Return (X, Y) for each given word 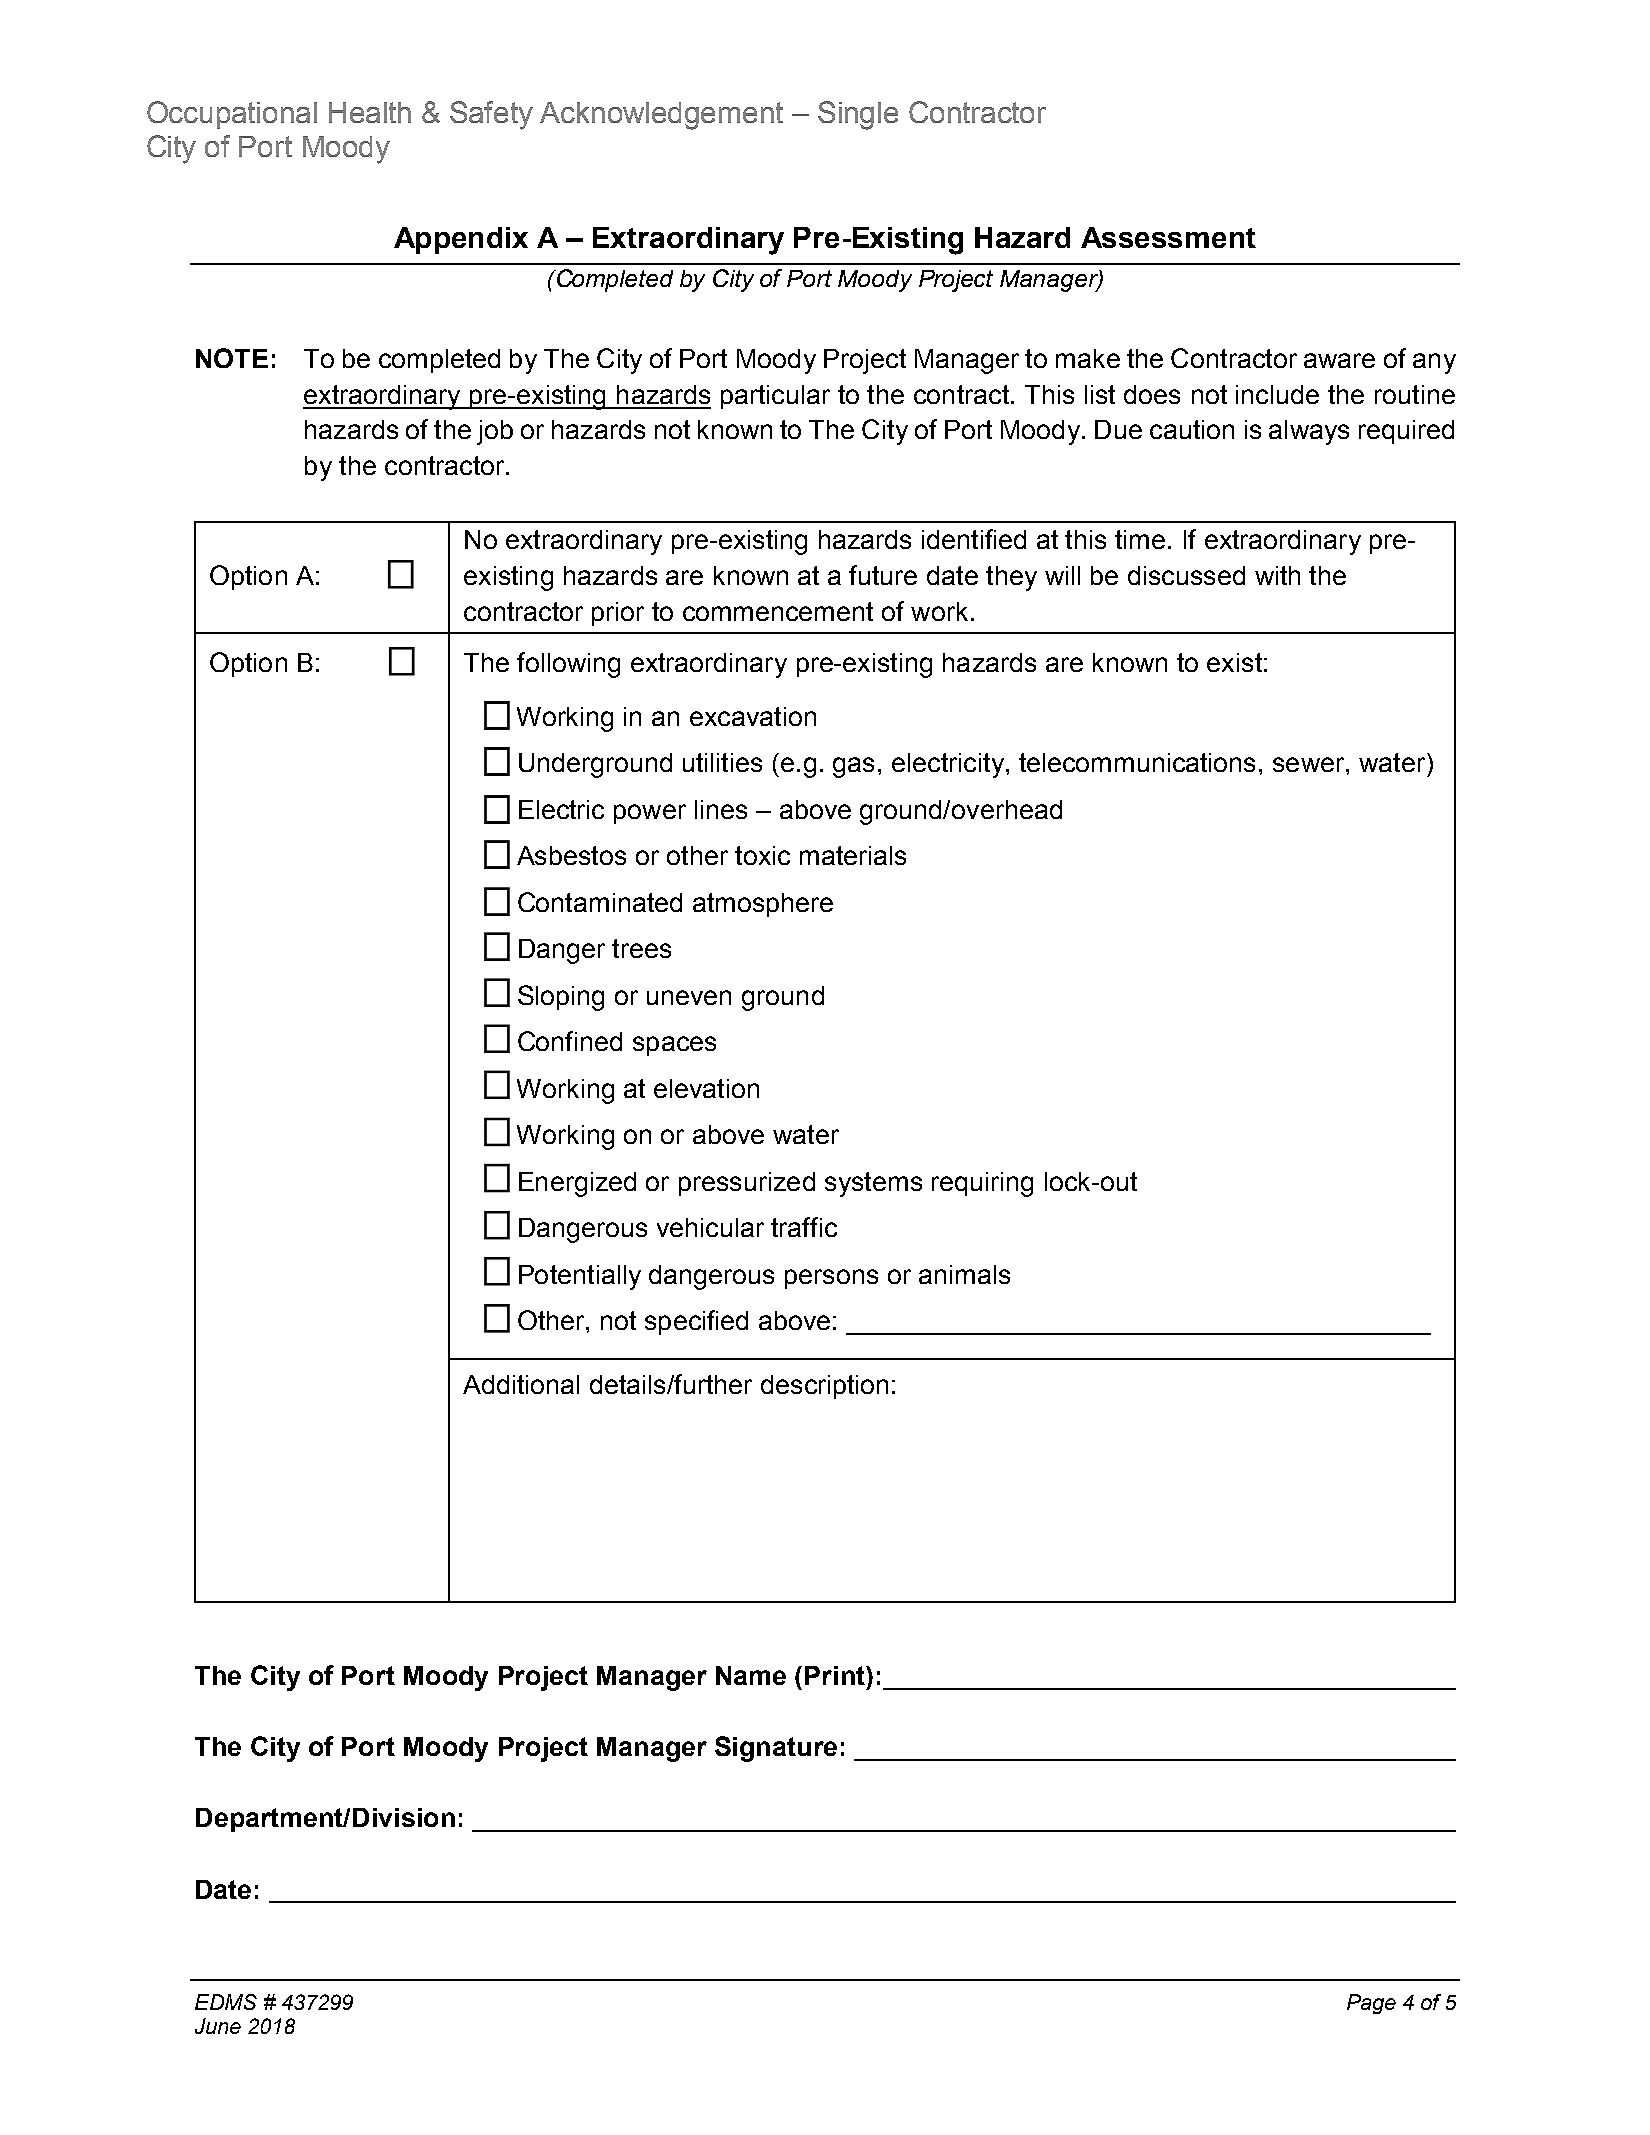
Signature (776, 1749)
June (218, 2026)
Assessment (1168, 237)
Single (858, 115)
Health (370, 112)
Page (1371, 2004)
